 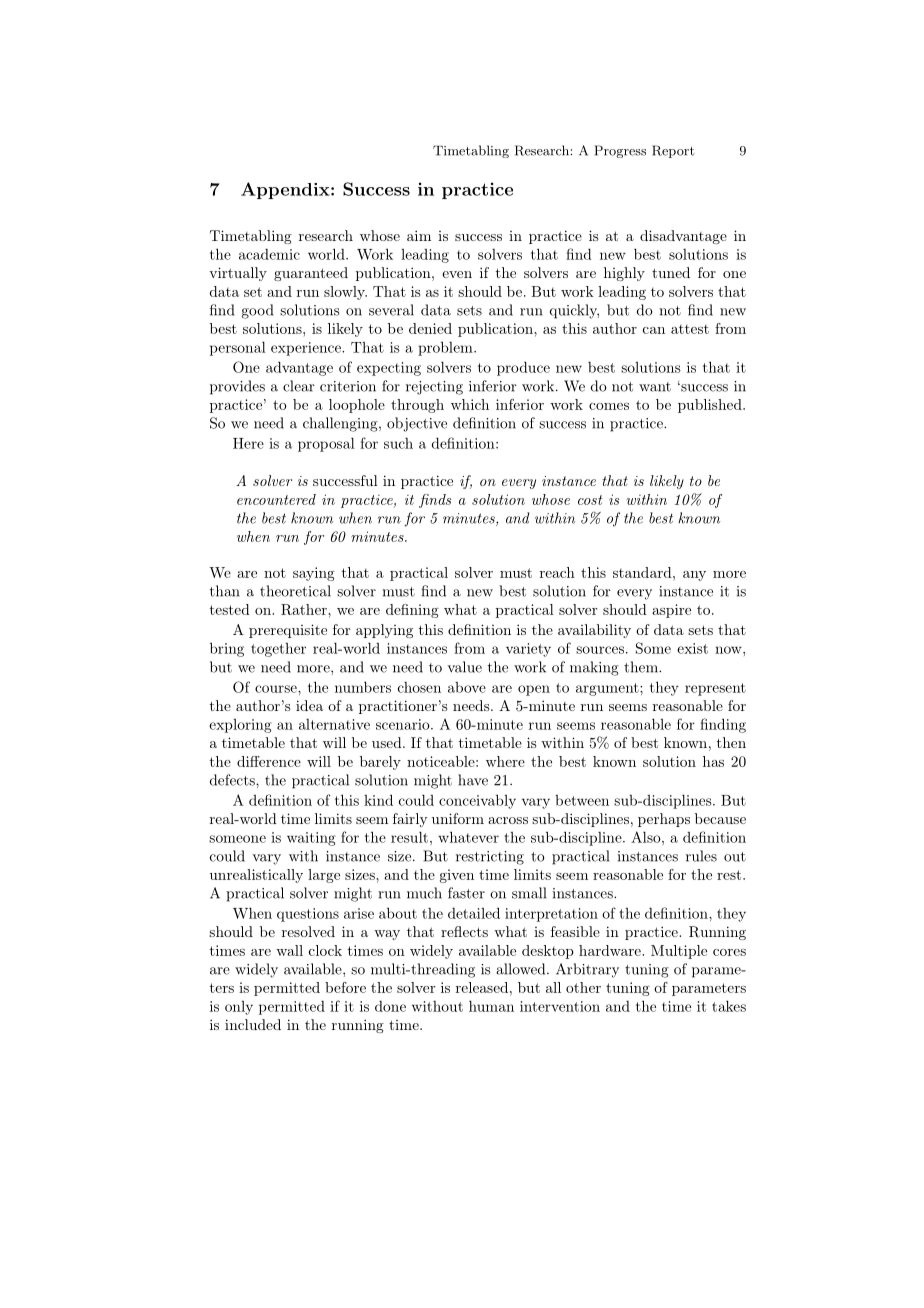 What do you see at coordinates (295, 591) in the screenshot?
I see `theoretical` at bounding box center [295, 591].
